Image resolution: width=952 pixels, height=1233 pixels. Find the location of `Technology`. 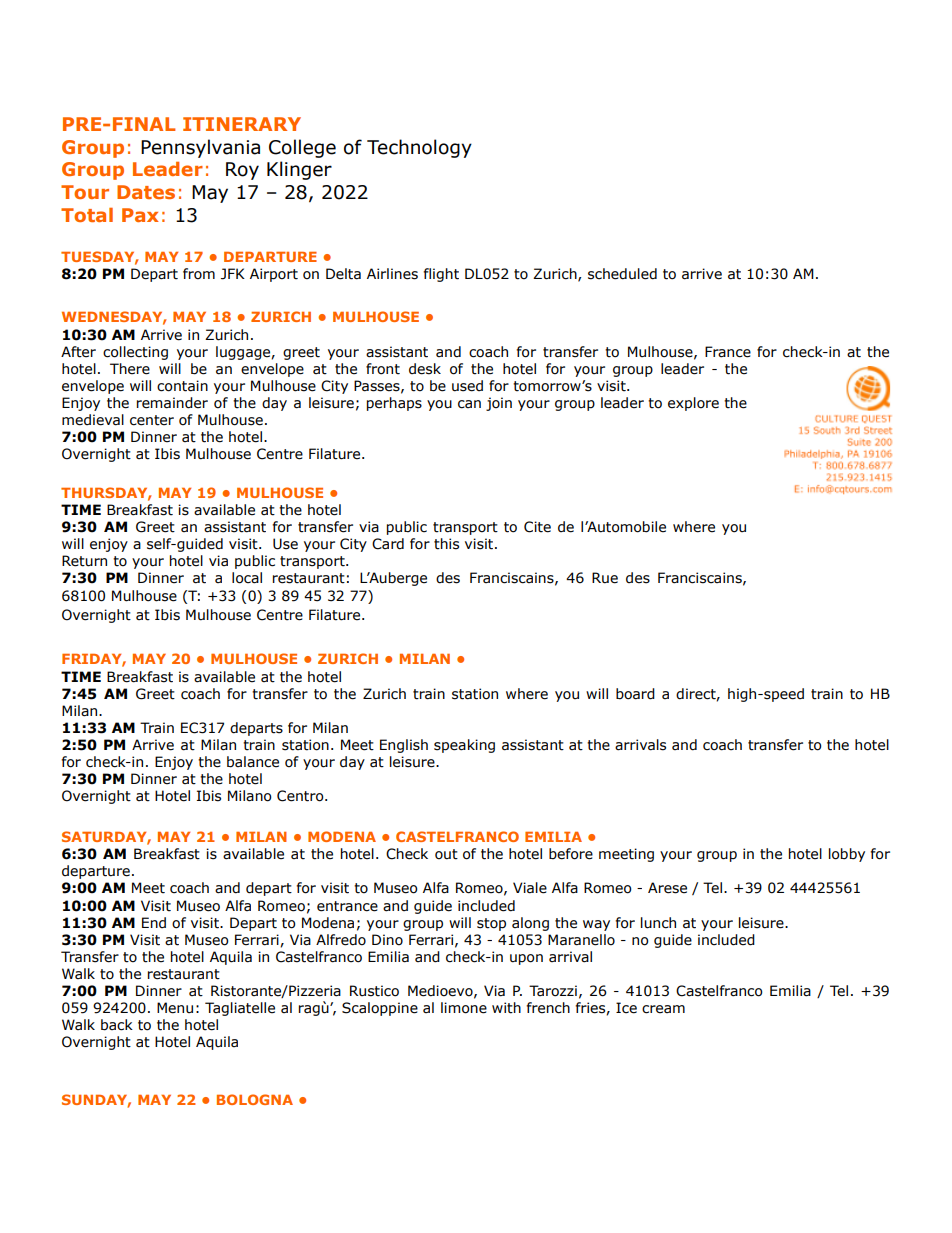

Technology is located at coordinates (419, 148).
